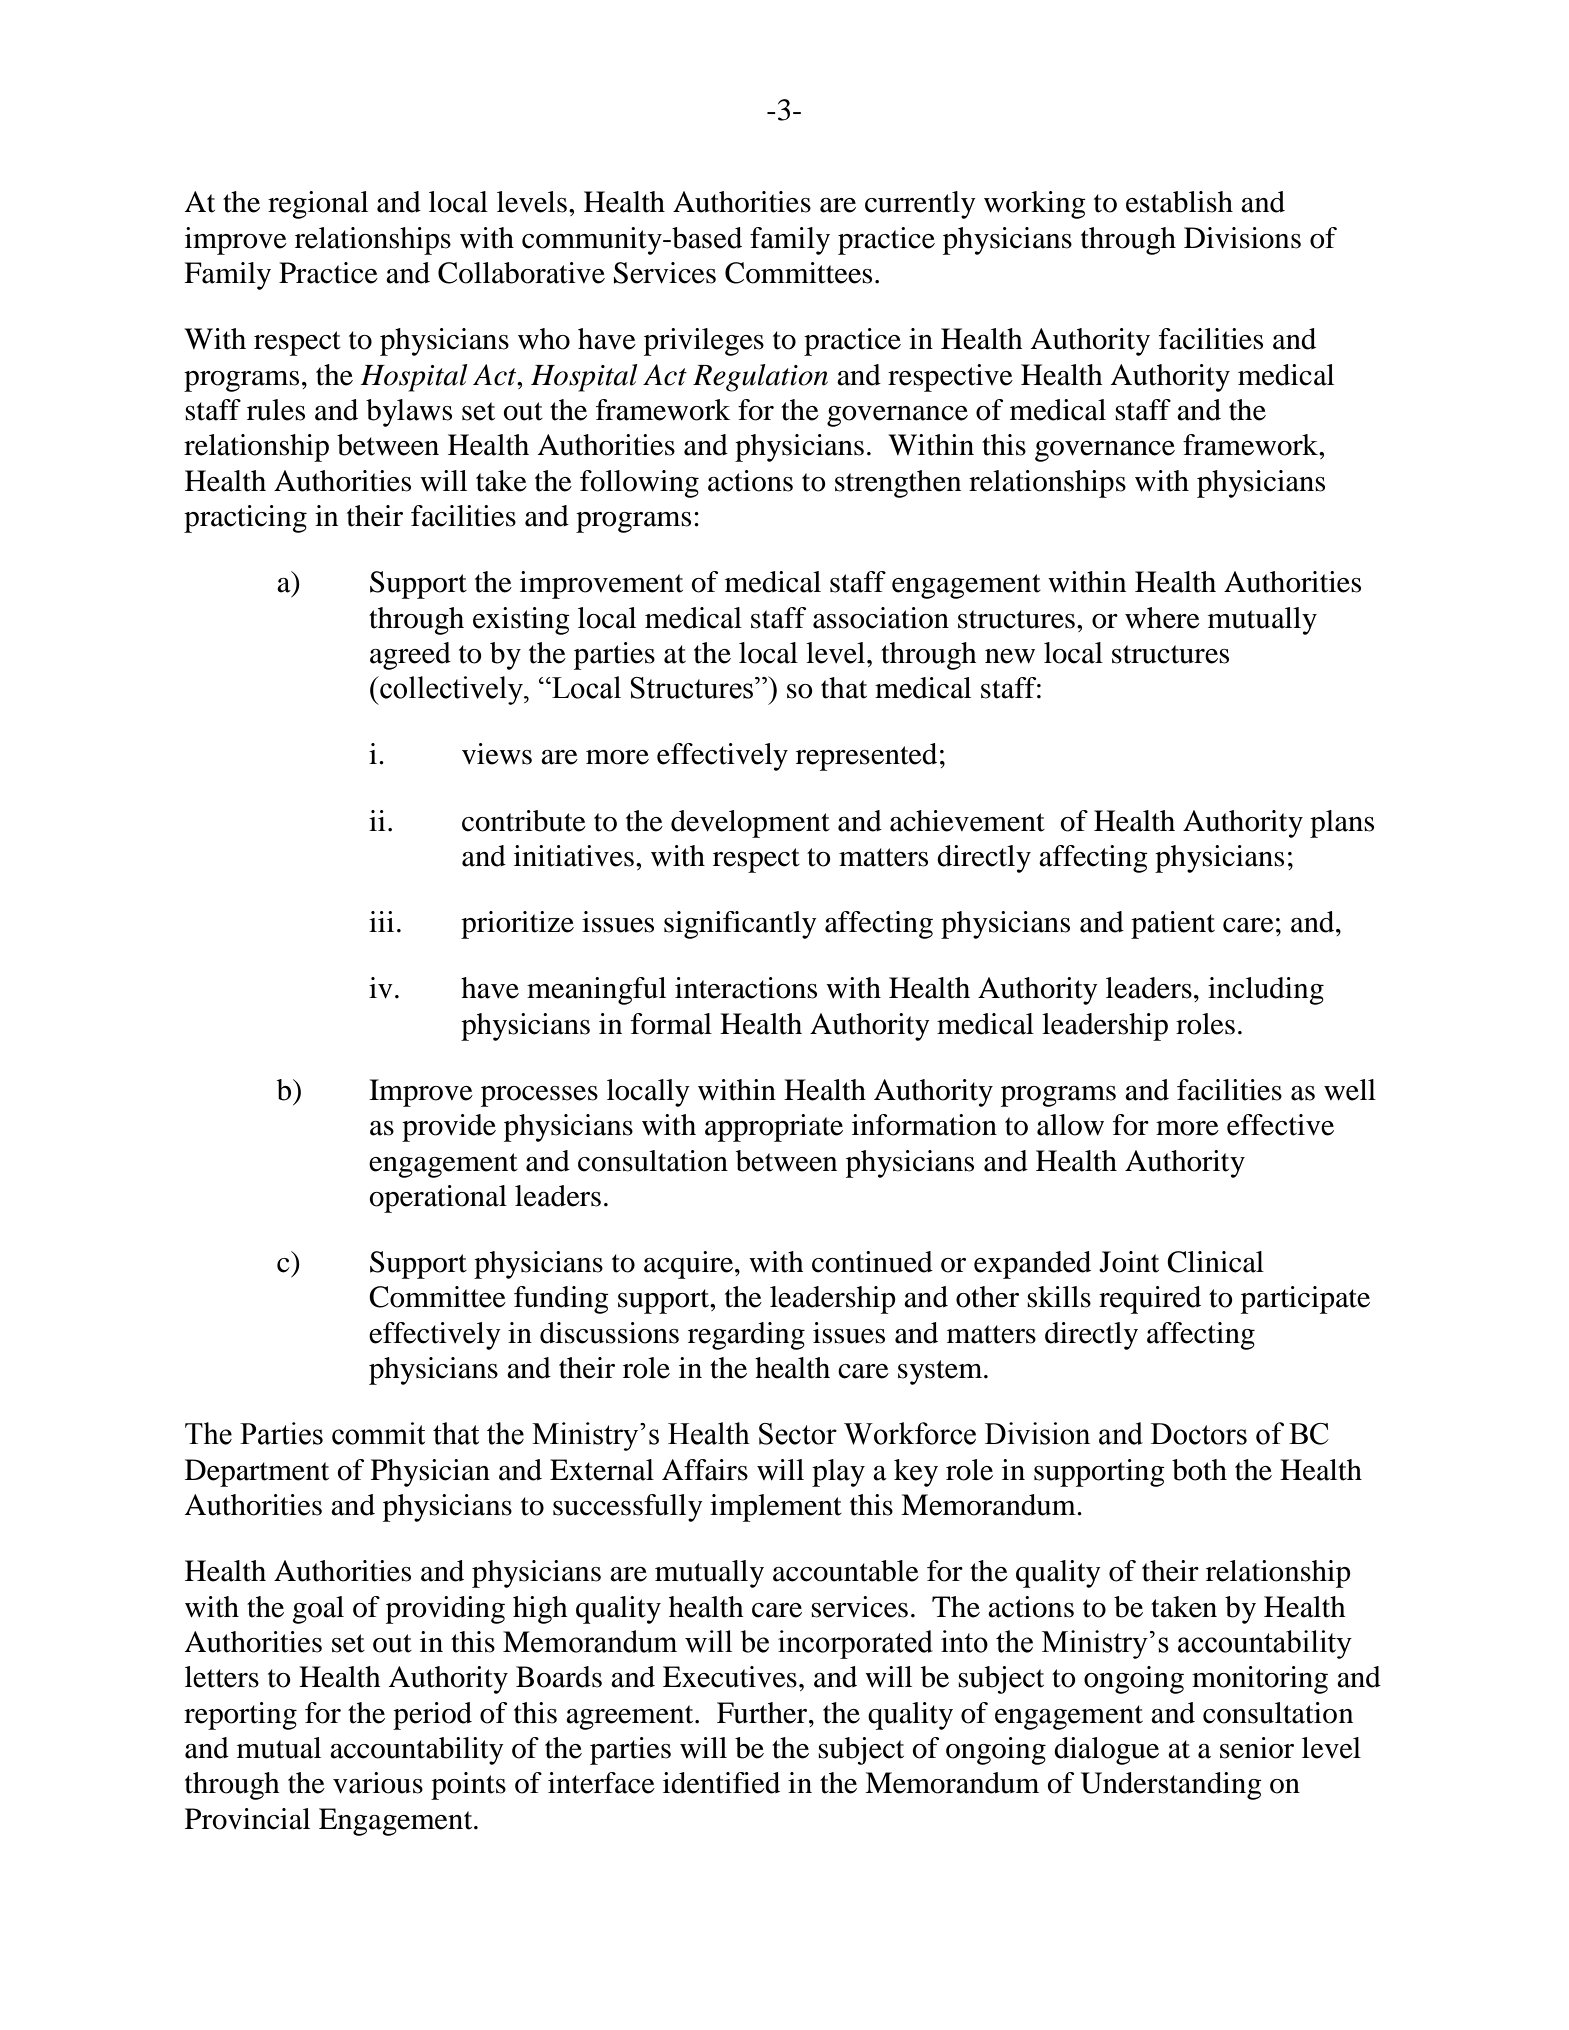 The image size is (1569, 2030). Describe the element at coordinates (1266, 991) in the screenshot. I see `including` at that location.
